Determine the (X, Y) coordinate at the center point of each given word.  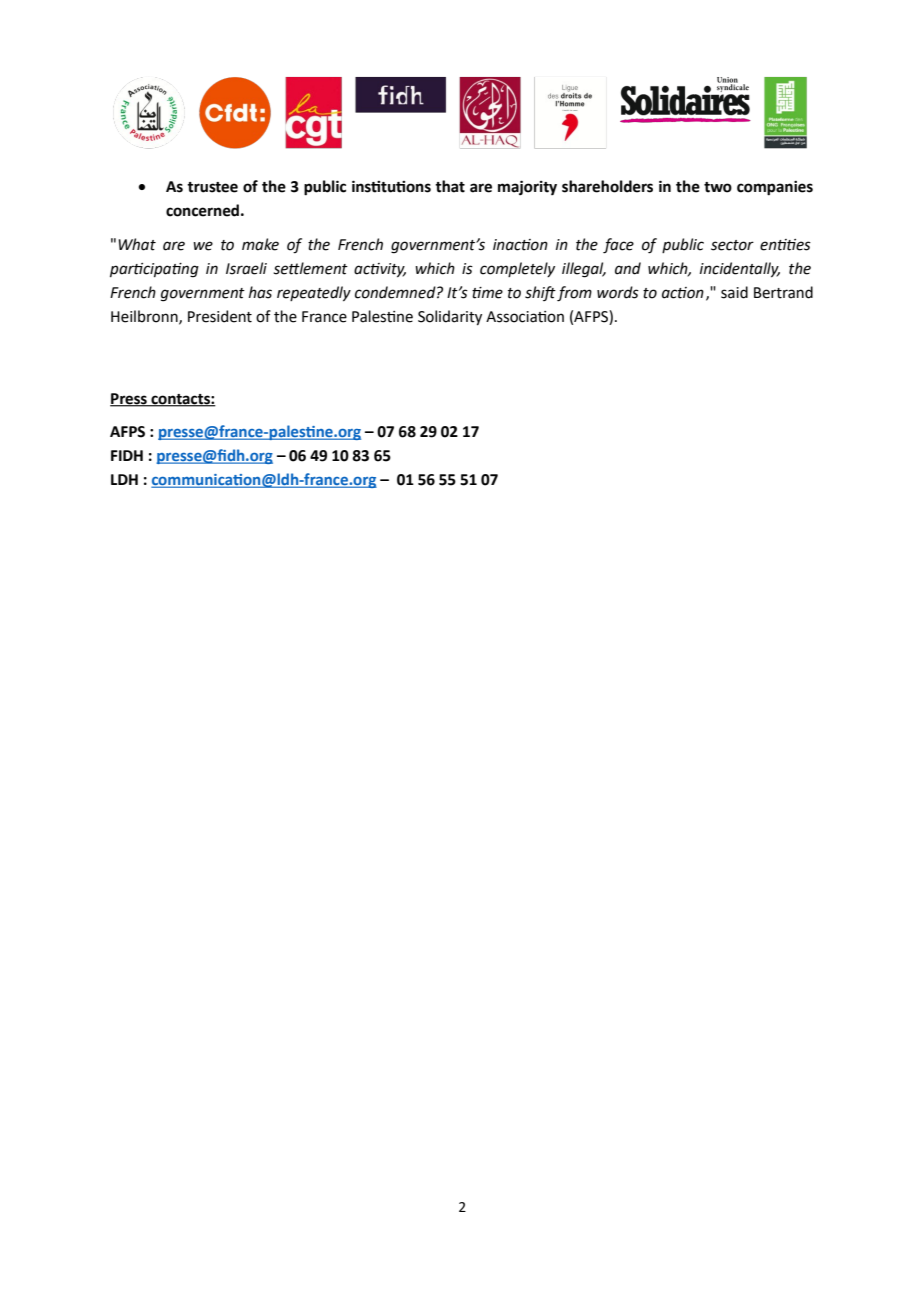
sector (732, 245)
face (618, 246)
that (450, 186)
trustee (212, 187)
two (718, 187)
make (260, 244)
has (260, 292)
